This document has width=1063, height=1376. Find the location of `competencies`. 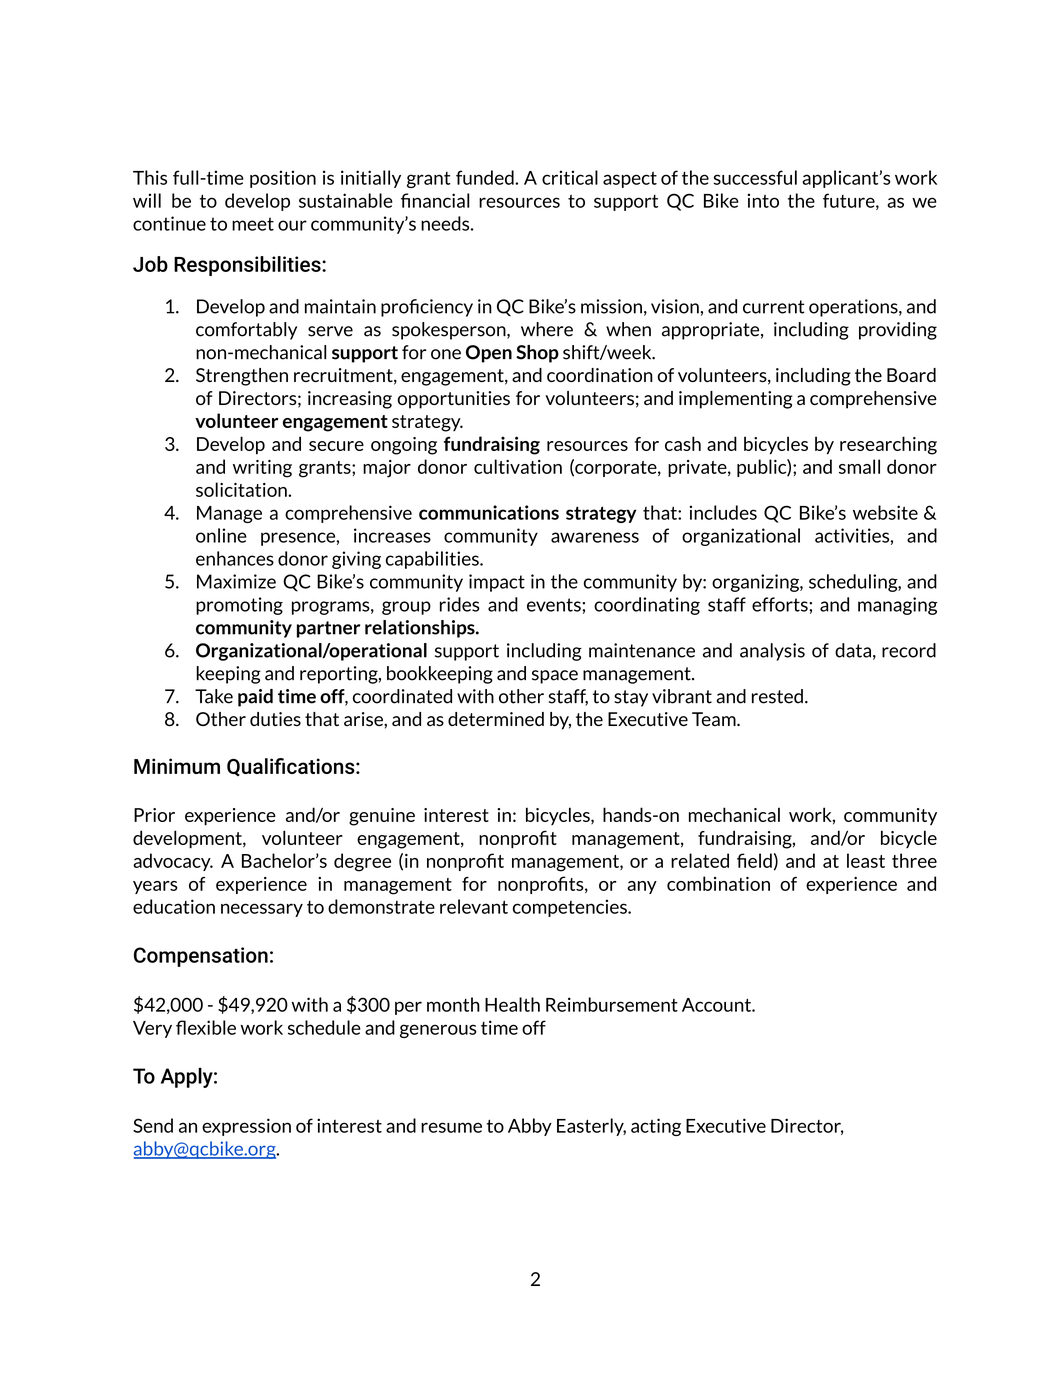

competencies is located at coordinates (571, 908).
